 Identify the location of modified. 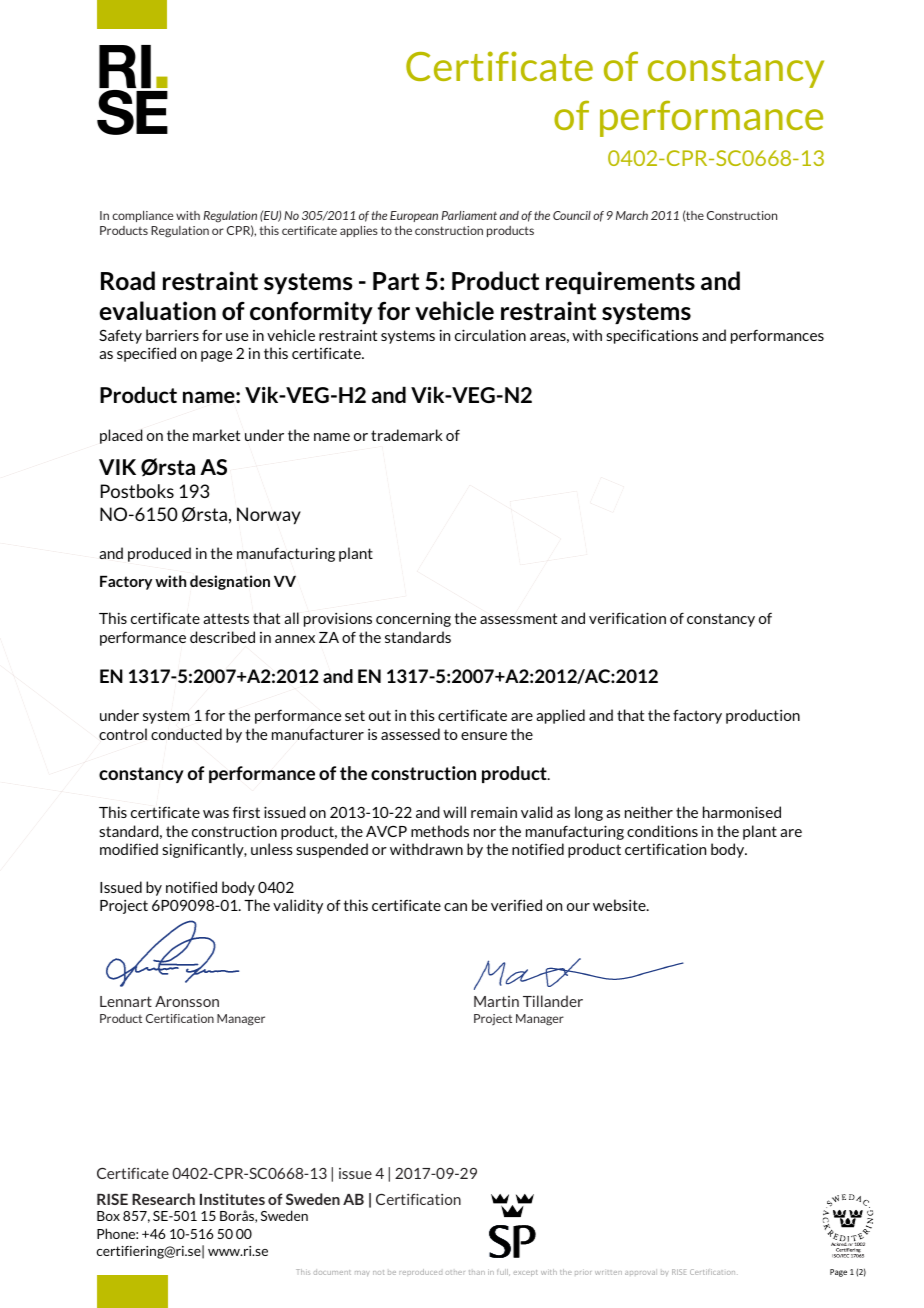
(129, 849).
